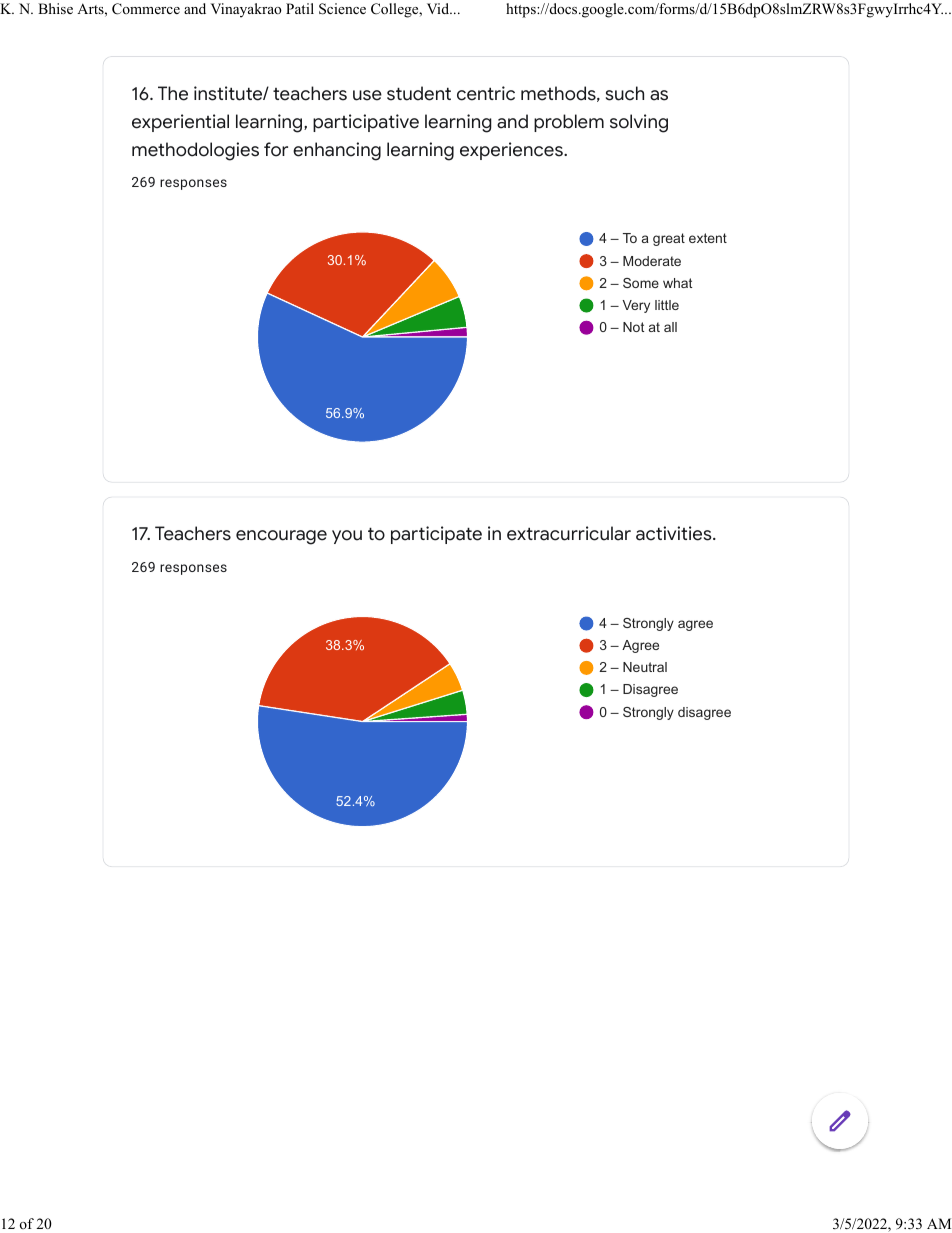  What do you see at coordinates (569, 533) in the document?
I see `extracurricular` at bounding box center [569, 533].
